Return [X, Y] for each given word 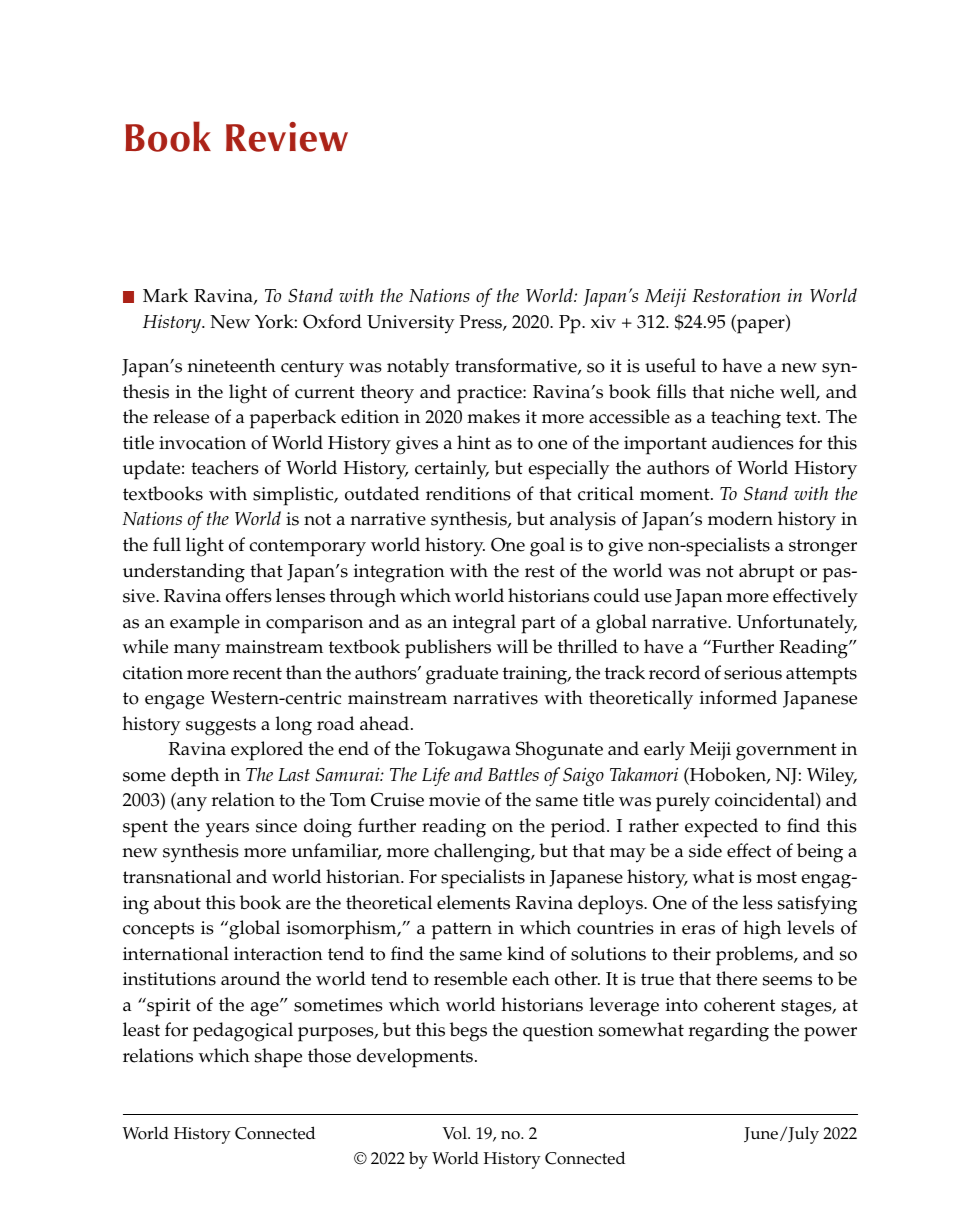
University [411, 324]
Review [287, 137]
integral [484, 624]
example [205, 624]
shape [278, 1058]
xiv [603, 321]
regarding [729, 1032]
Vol [456, 1133]
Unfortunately [797, 624]
